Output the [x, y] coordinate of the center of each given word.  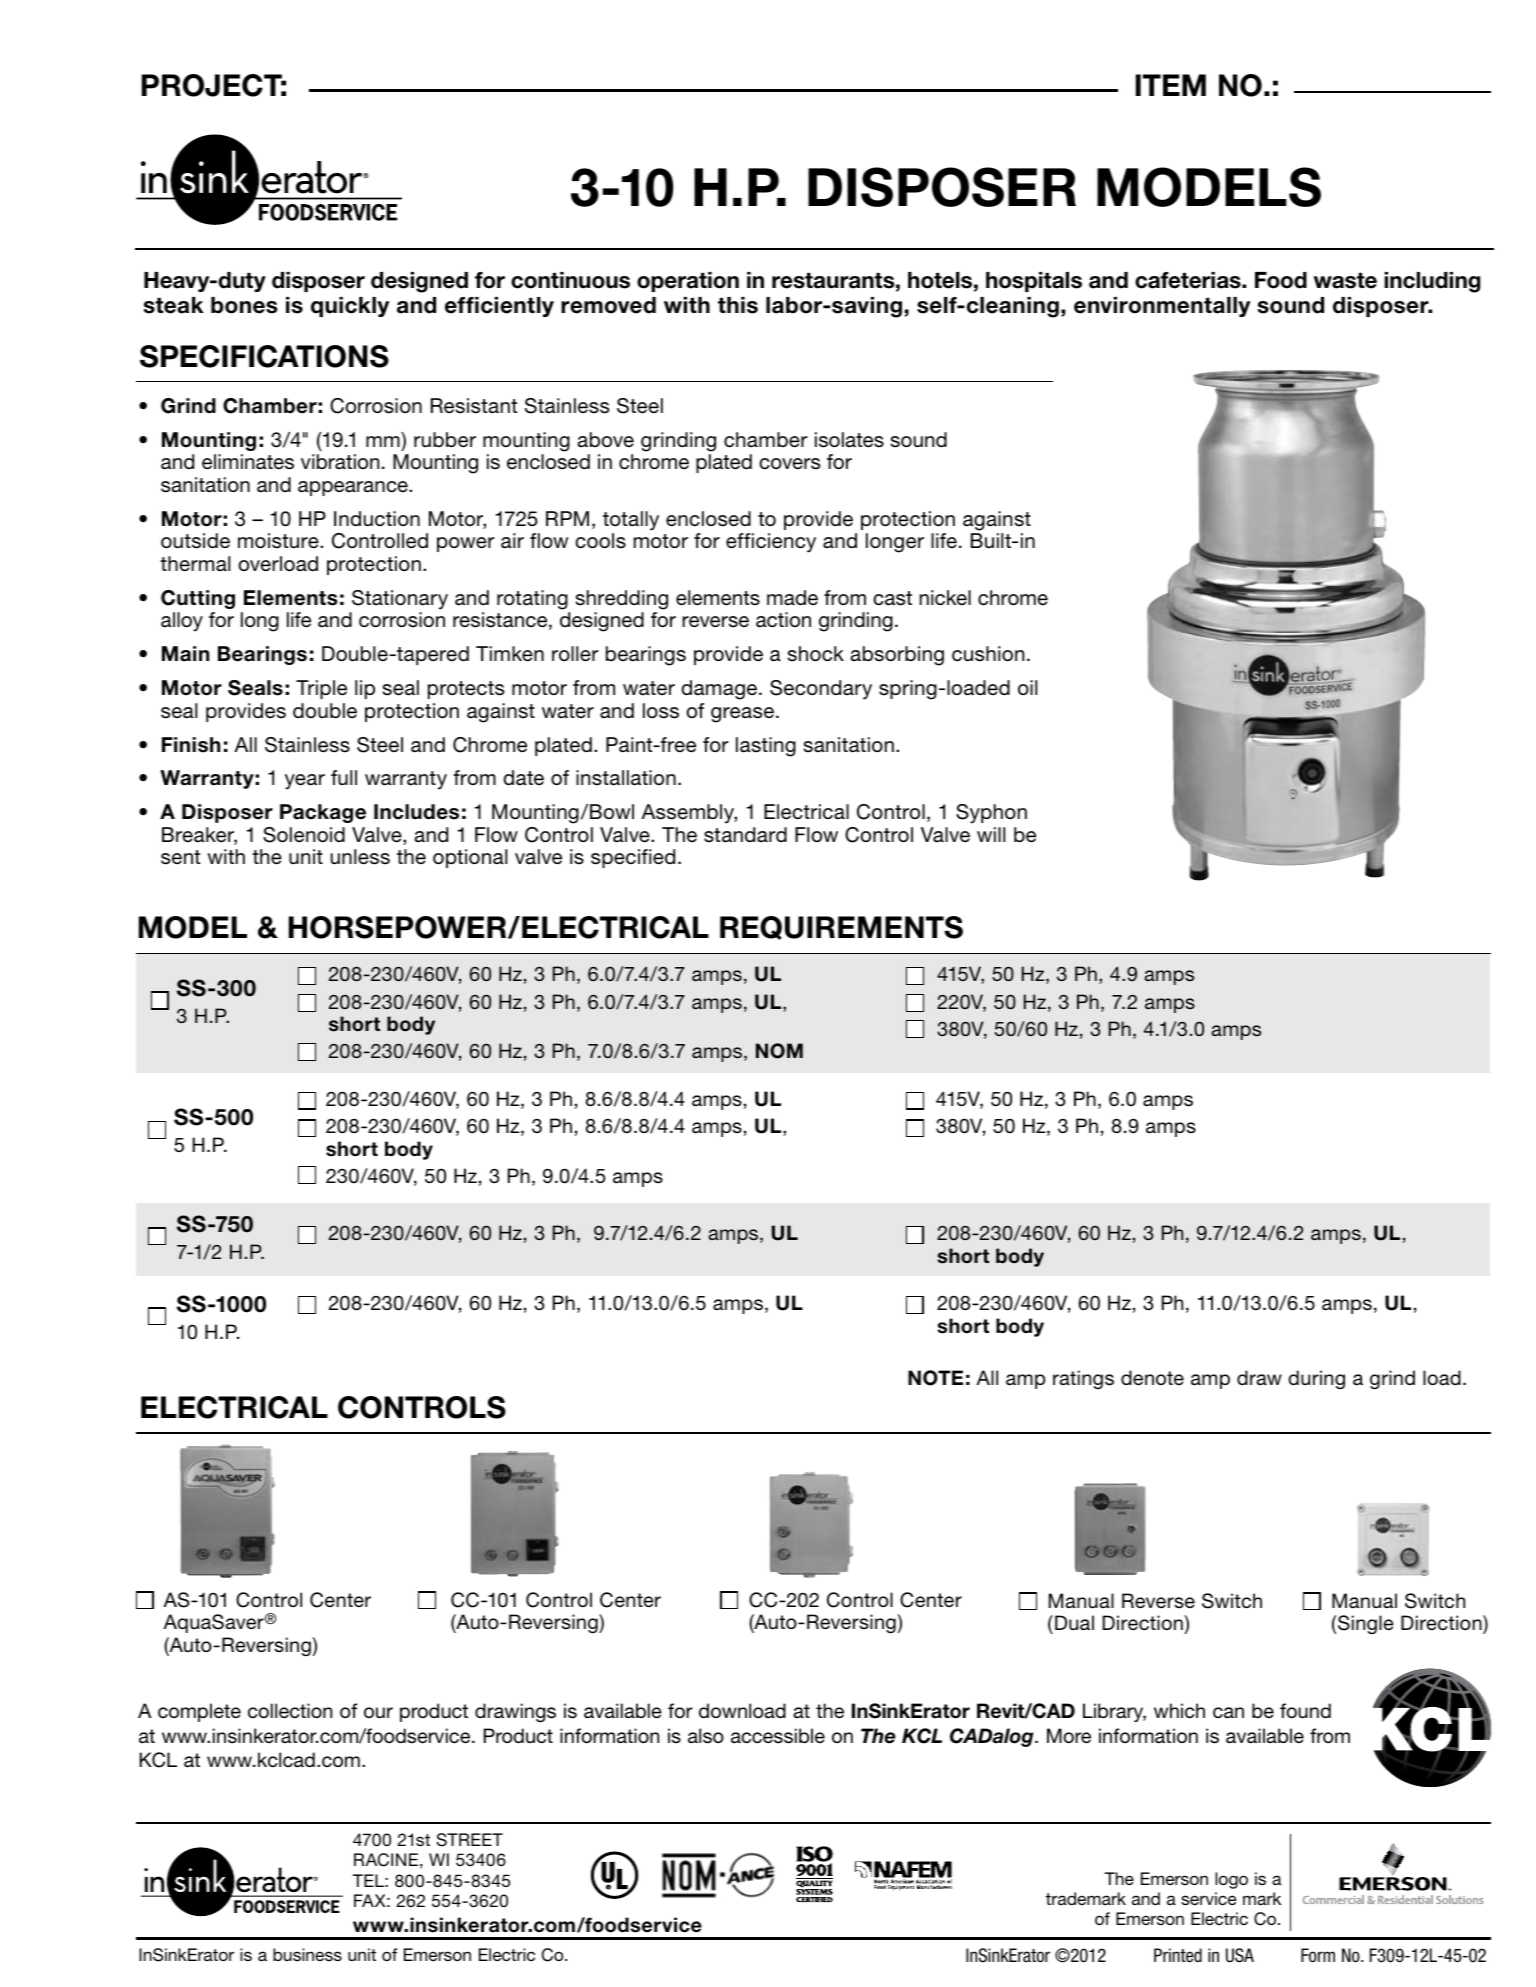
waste [1345, 281]
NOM [779, 1051]
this [738, 305]
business [307, 1954]
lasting [766, 747]
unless [360, 857]
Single [1366, 1624]
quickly [350, 307]
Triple [321, 689]
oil [1027, 687]
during [1316, 1379]
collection [290, 1710]
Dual [1074, 1623]
